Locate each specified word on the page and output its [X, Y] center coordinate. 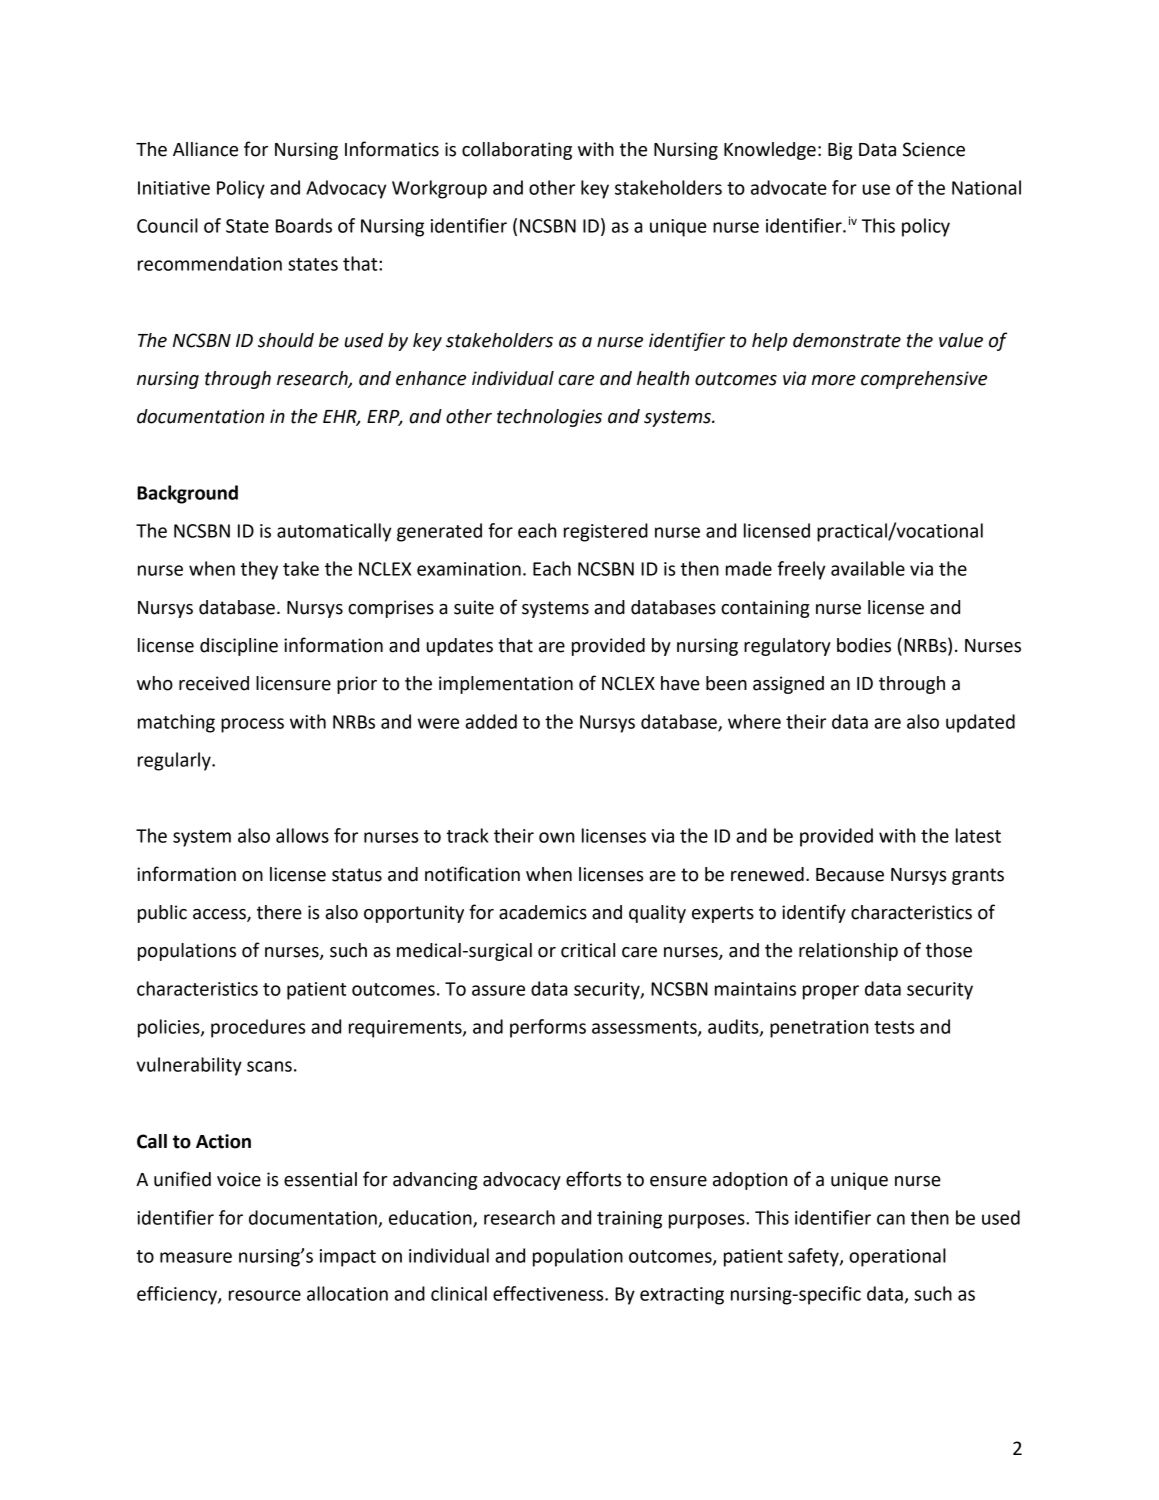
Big [840, 151]
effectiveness [549, 1293]
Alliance [205, 149]
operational [897, 1257]
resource [265, 1295]
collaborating [517, 151]
